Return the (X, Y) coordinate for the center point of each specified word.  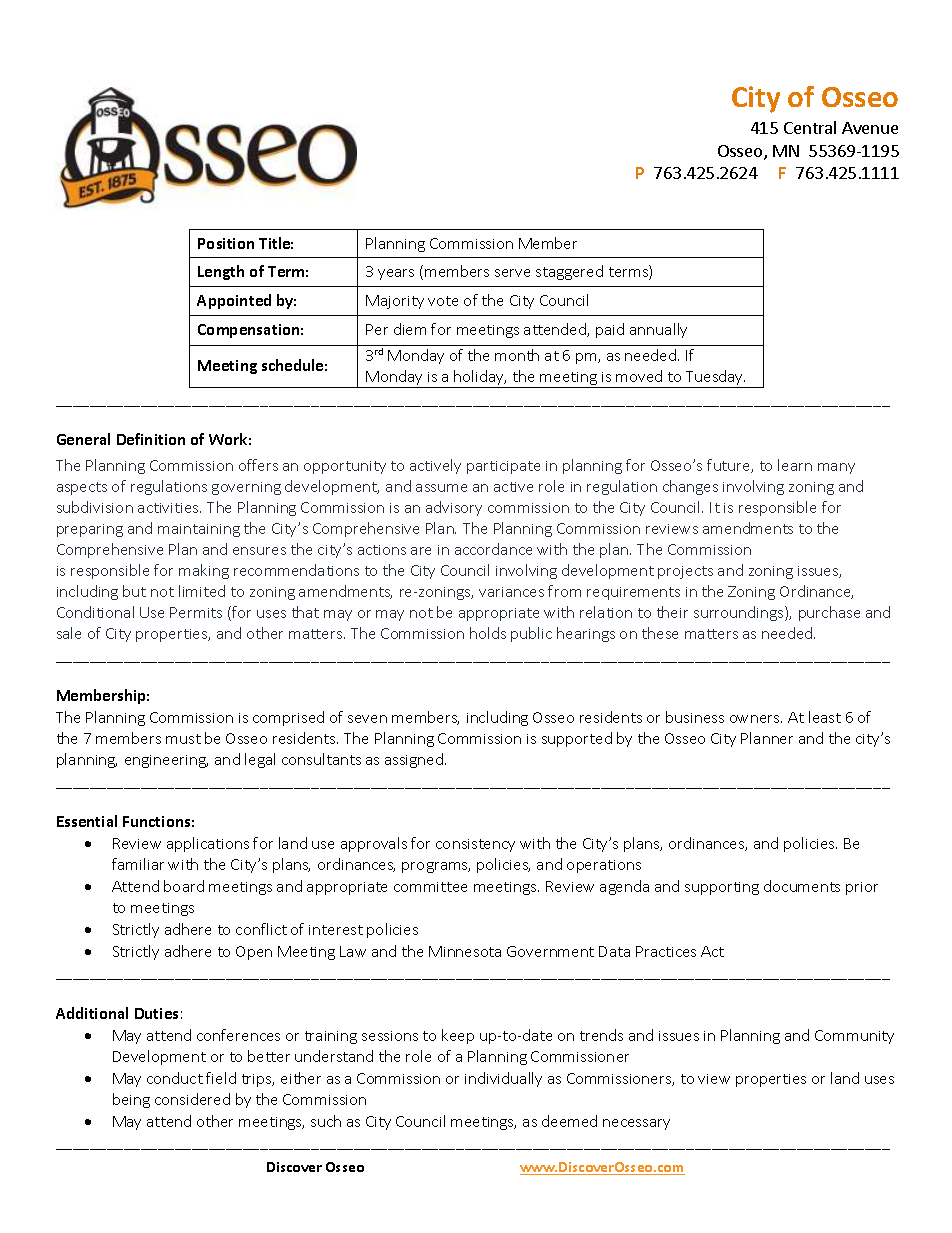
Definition (151, 439)
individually (503, 1079)
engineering (166, 761)
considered (192, 1099)
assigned (415, 760)
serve (512, 273)
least (825, 717)
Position (226, 243)
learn (795, 465)
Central (810, 127)
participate (503, 467)
